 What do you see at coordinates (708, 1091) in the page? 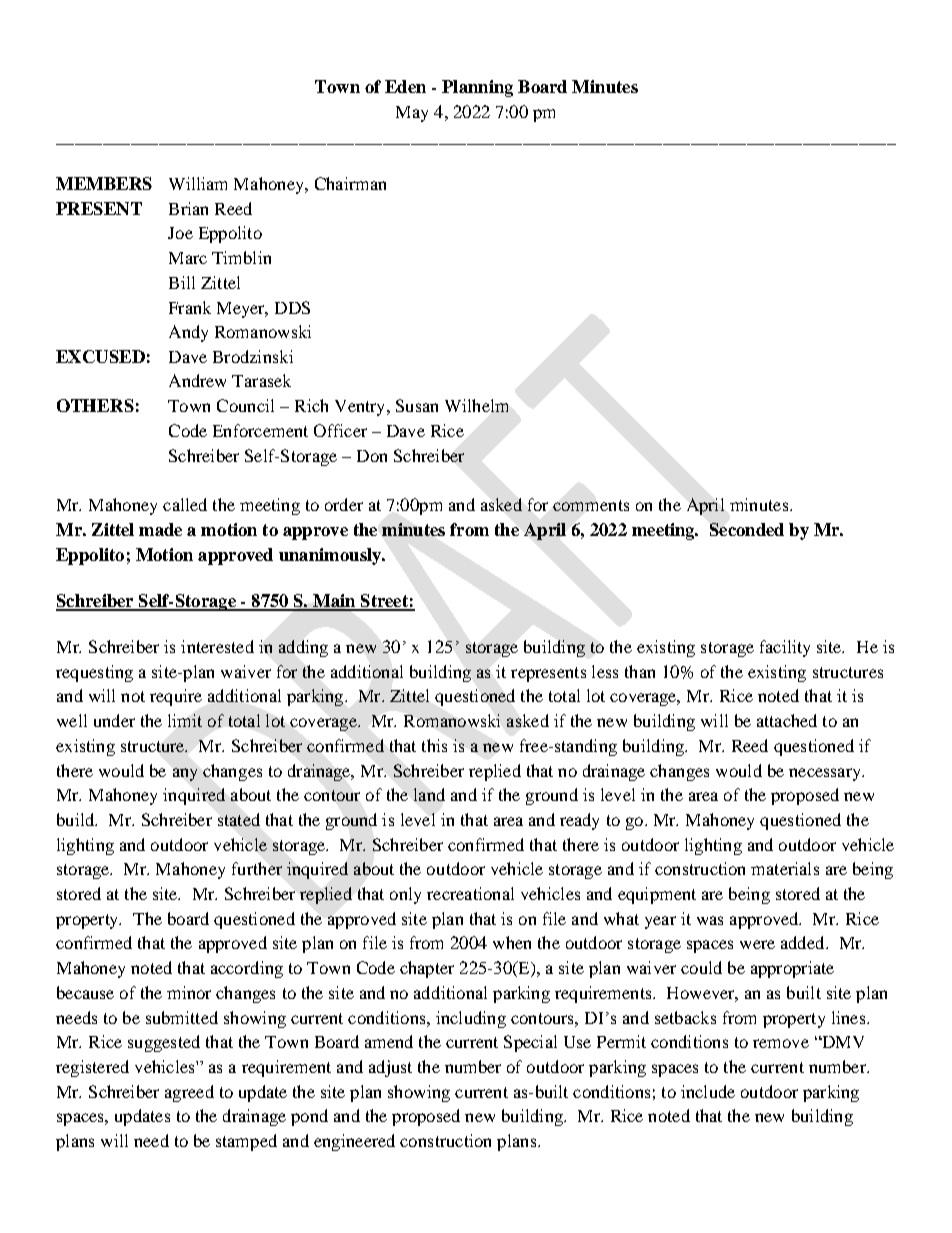
I see `include` at bounding box center [708, 1091].
